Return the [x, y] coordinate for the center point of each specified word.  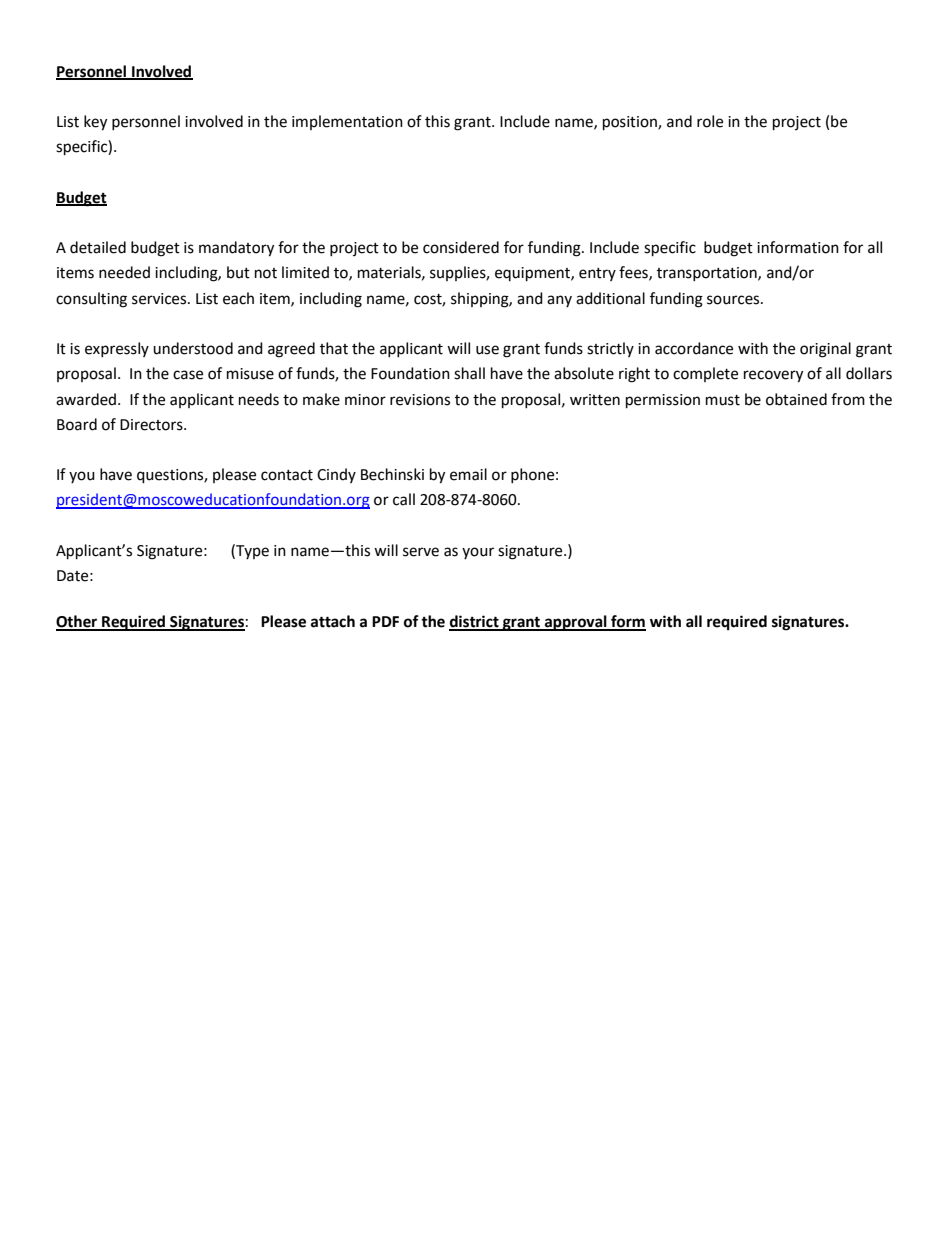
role [710, 121]
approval [576, 623]
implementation [347, 122]
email [468, 474]
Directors [152, 425]
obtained [796, 399]
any [559, 301]
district [475, 622]
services [160, 299]
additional [610, 298]
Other [78, 622]
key [95, 123]
